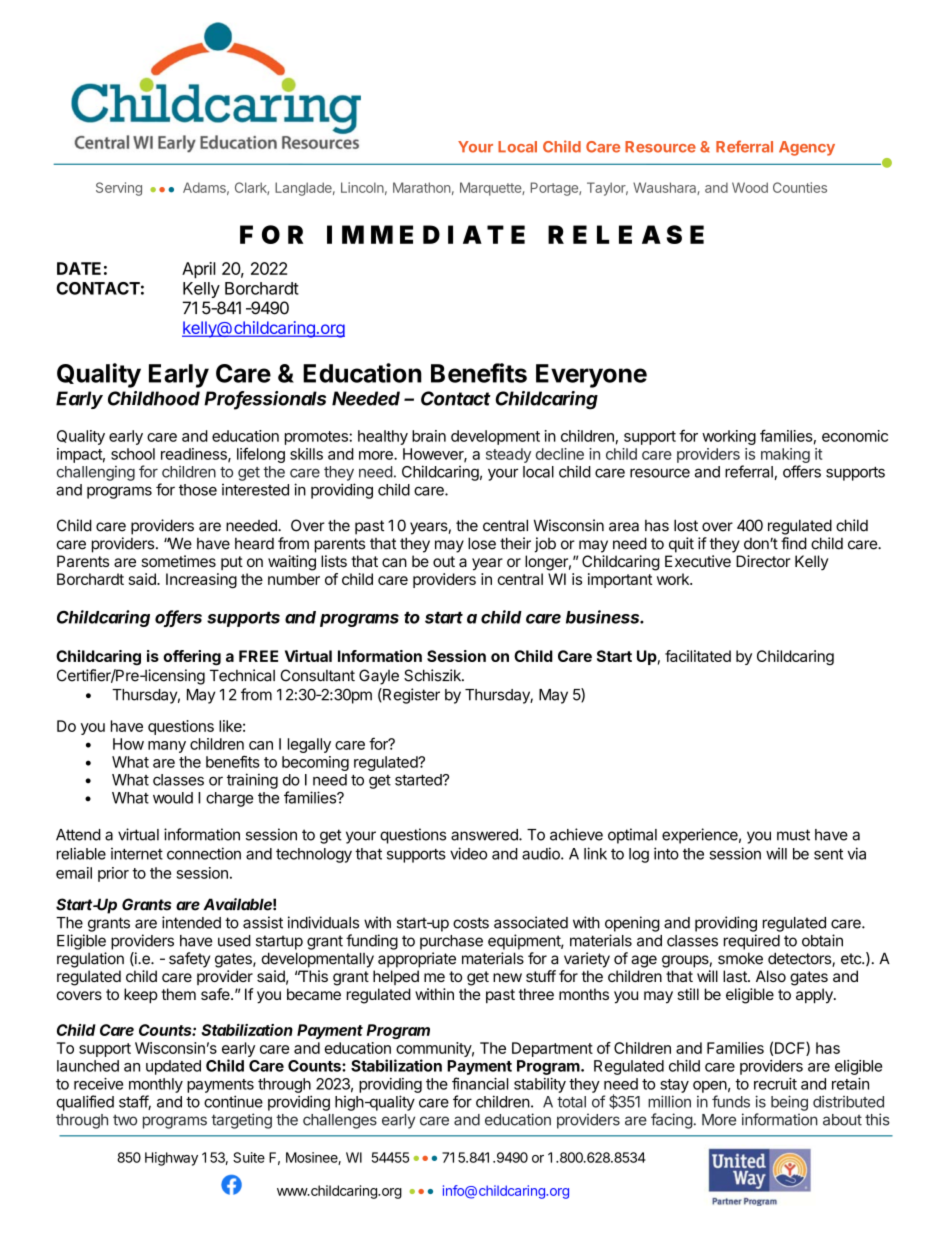 Image resolution: width=952 pixels, height=1233 pixels. What do you see at coordinates (485, 835) in the screenshot?
I see `answered` at bounding box center [485, 835].
